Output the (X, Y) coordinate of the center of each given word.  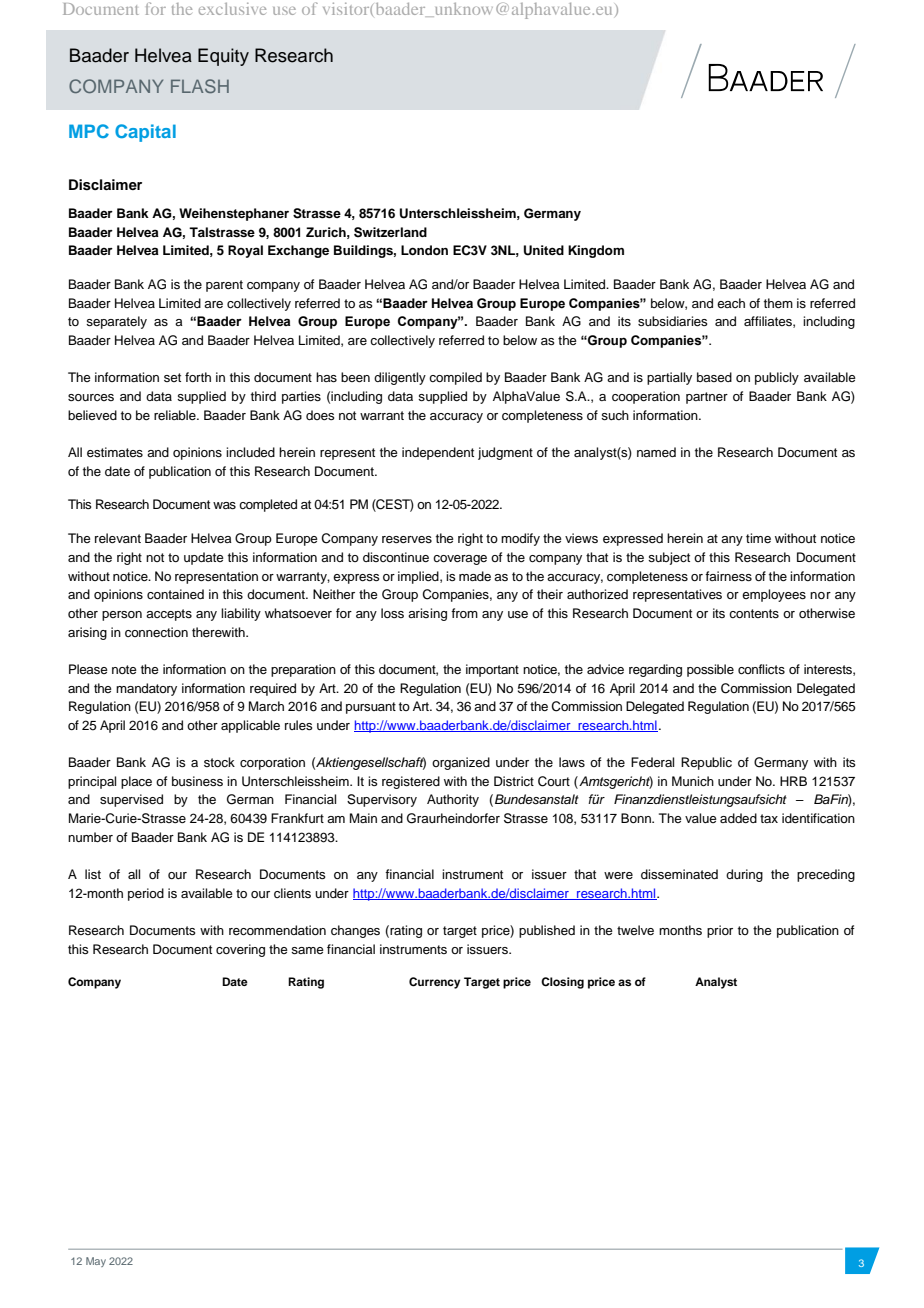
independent (438, 453)
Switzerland (390, 232)
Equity (223, 57)
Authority (453, 800)
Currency (435, 983)
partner (707, 398)
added (738, 818)
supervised (131, 800)
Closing (562, 983)
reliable (176, 415)
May (96, 1262)
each (731, 303)
